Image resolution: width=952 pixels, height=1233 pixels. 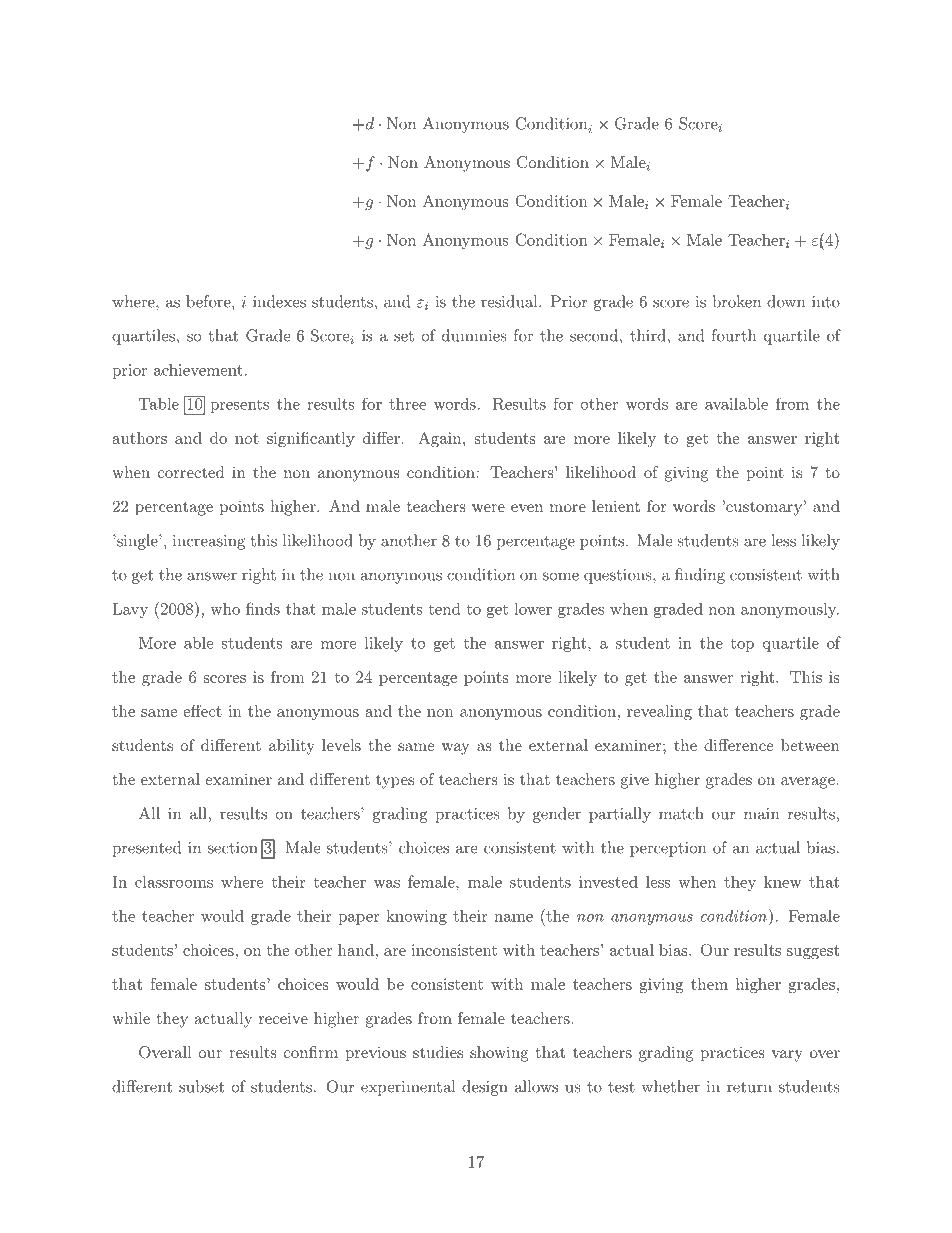 What do you see at coordinates (499, 1054) in the screenshot?
I see `showing` at bounding box center [499, 1054].
